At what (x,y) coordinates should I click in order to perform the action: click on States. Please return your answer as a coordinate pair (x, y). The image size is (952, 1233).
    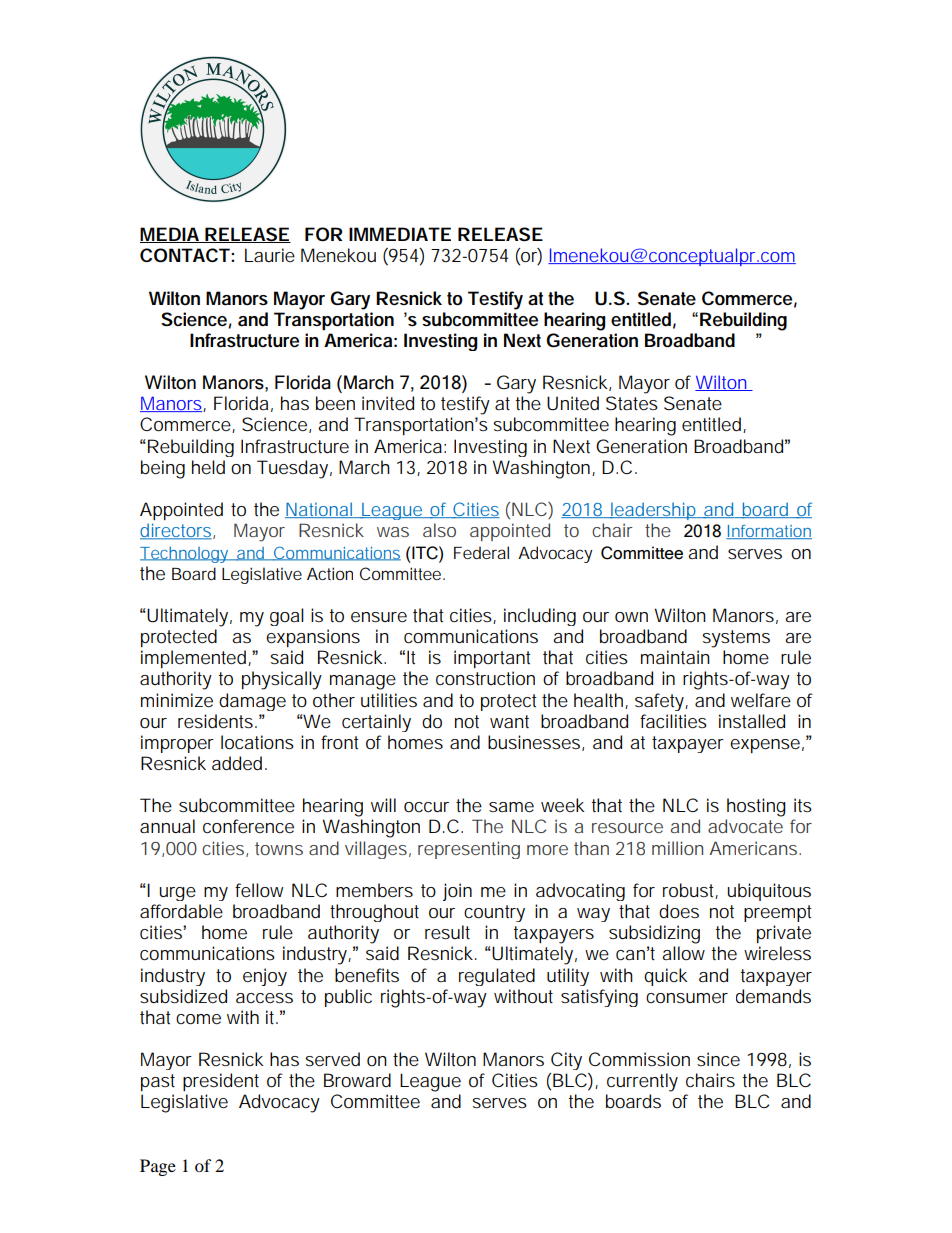
    Looking at the image, I should click on (632, 403).
